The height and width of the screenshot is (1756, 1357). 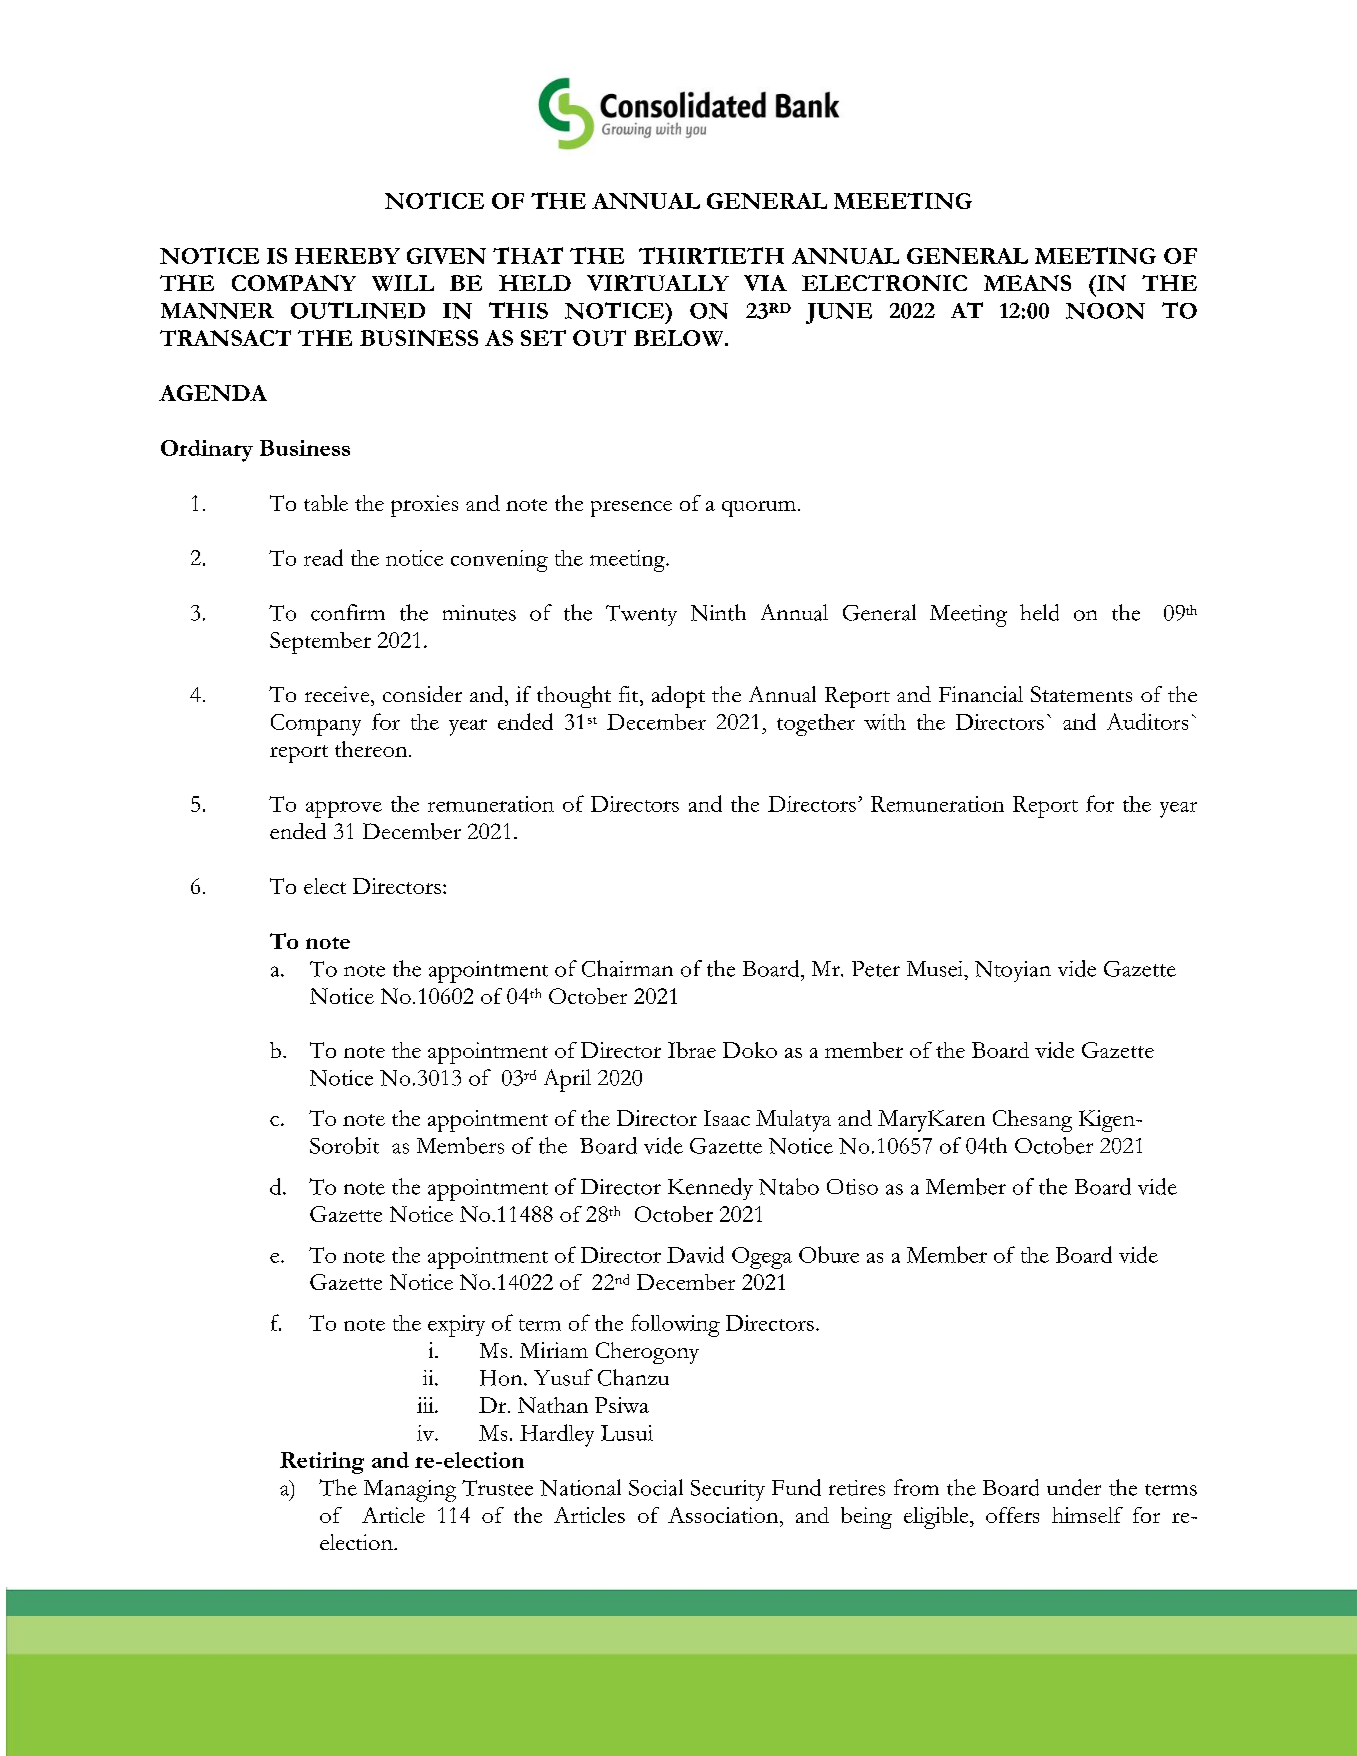 I want to click on Statements, so click(x=1081, y=694).
